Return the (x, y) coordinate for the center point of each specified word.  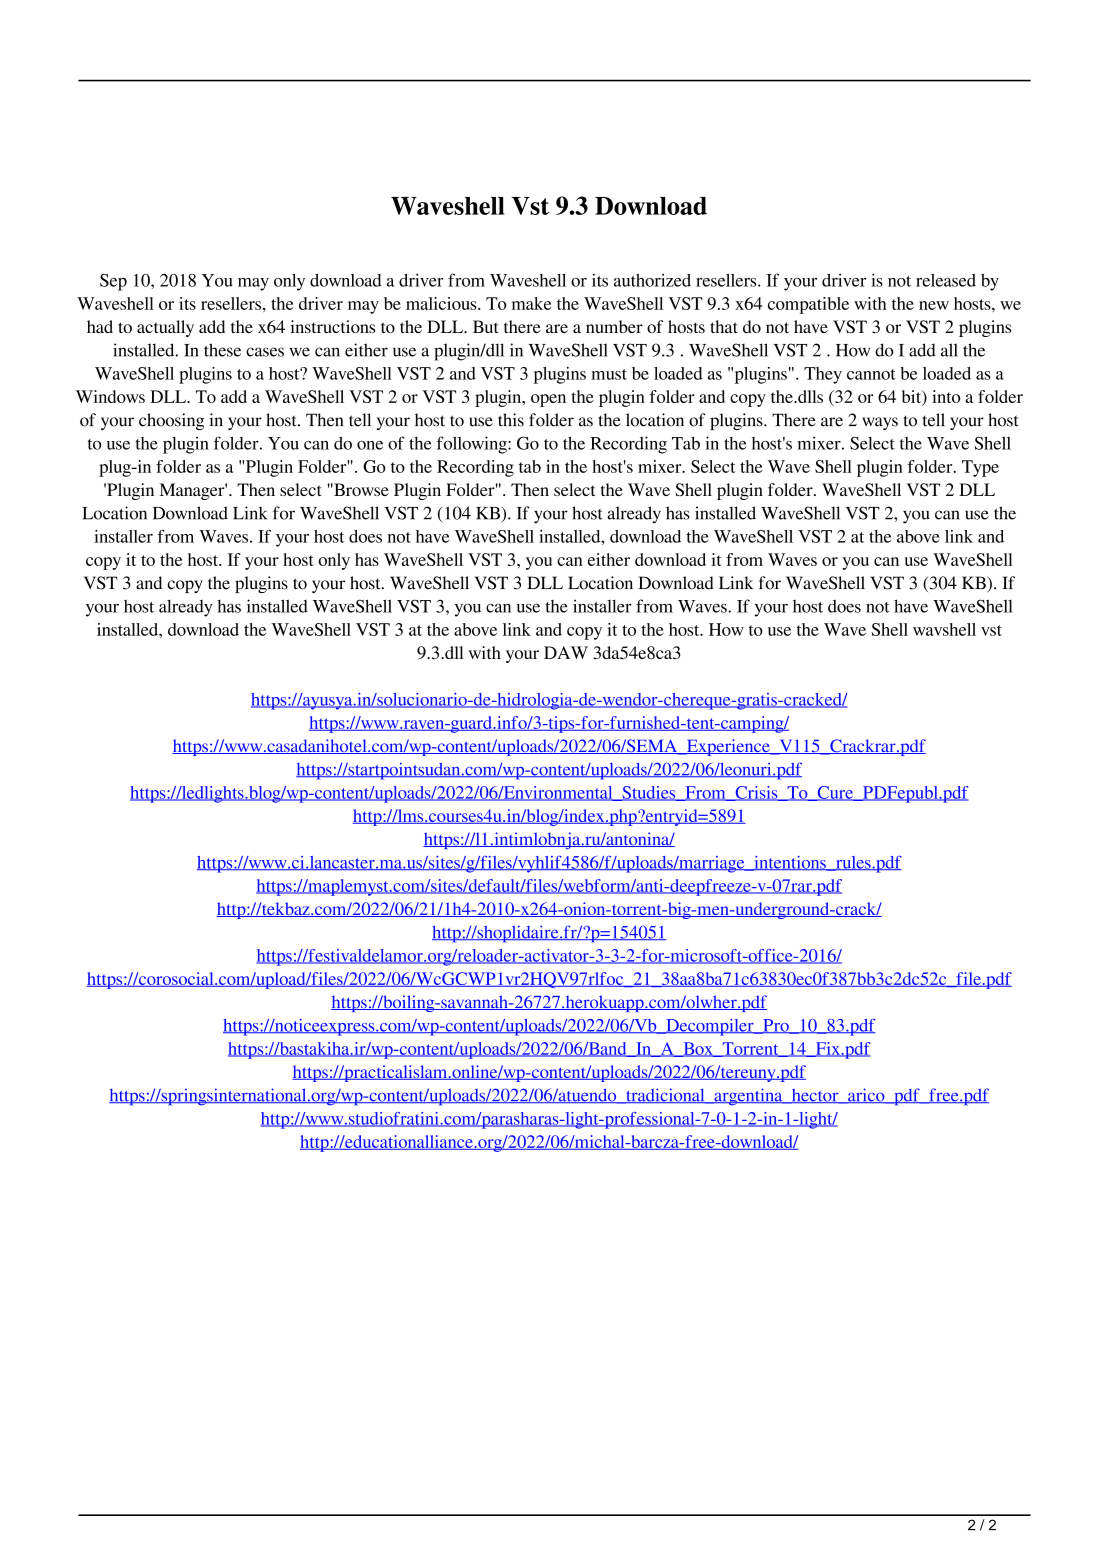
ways (880, 423)
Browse (360, 489)
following (472, 445)
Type (980, 468)
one (370, 445)
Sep (113, 282)
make (531, 303)
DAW (566, 652)
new (934, 305)
